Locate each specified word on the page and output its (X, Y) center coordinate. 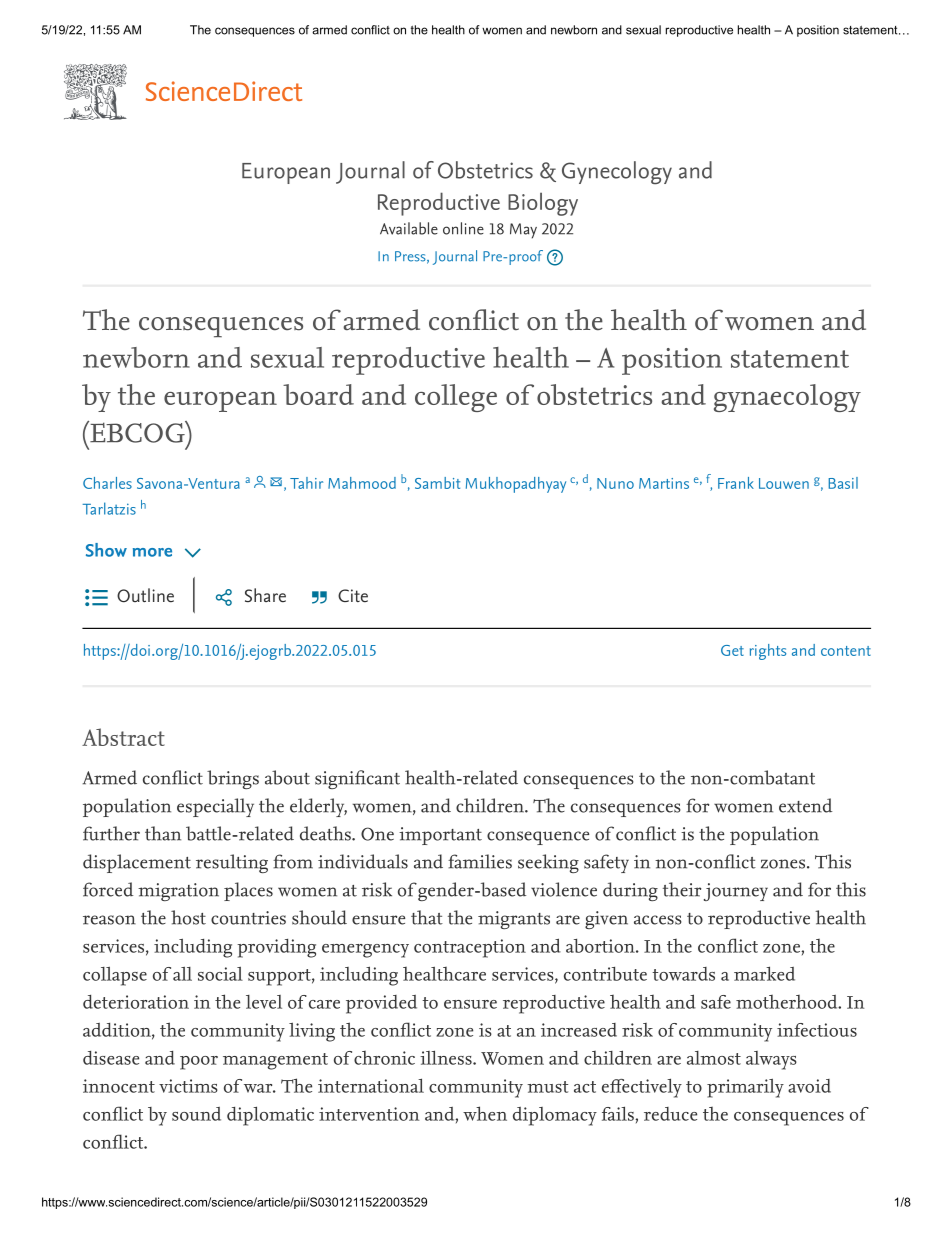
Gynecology (617, 173)
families (480, 861)
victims (188, 1086)
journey (736, 892)
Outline (145, 595)
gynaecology (787, 398)
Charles (107, 483)
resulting (232, 863)
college (456, 398)
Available (409, 228)
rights (768, 652)
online (463, 228)
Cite (353, 595)
